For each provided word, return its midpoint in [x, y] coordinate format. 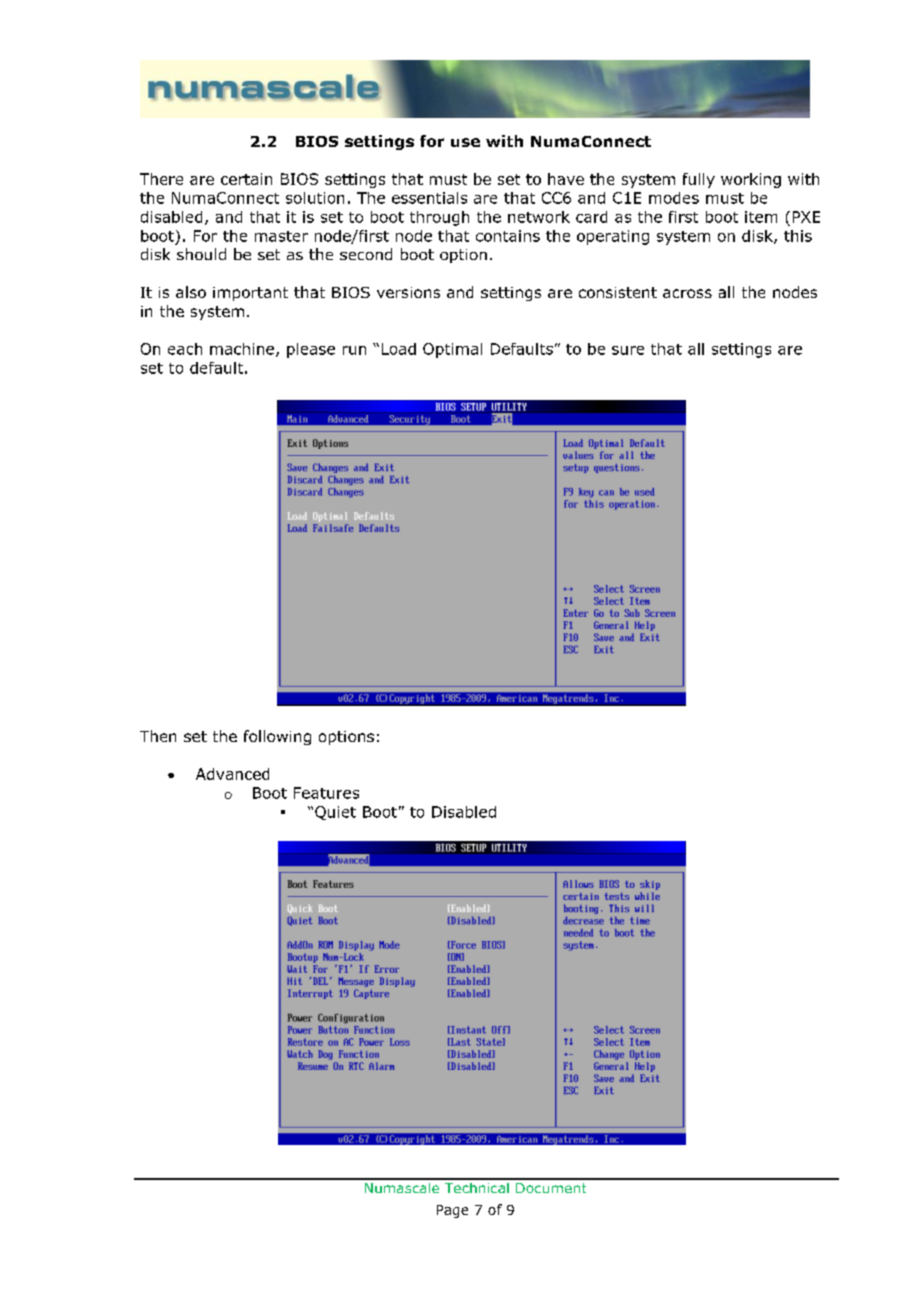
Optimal [452, 350]
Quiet [335, 813]
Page [452, 1211]
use [465, 142]
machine [242, 349]
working [751, 180]
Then [158, 736]
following [277, 737]
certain [246, 179]
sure [628, 350]
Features [326, 793]
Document [551, 1188]
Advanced [232, 774]
